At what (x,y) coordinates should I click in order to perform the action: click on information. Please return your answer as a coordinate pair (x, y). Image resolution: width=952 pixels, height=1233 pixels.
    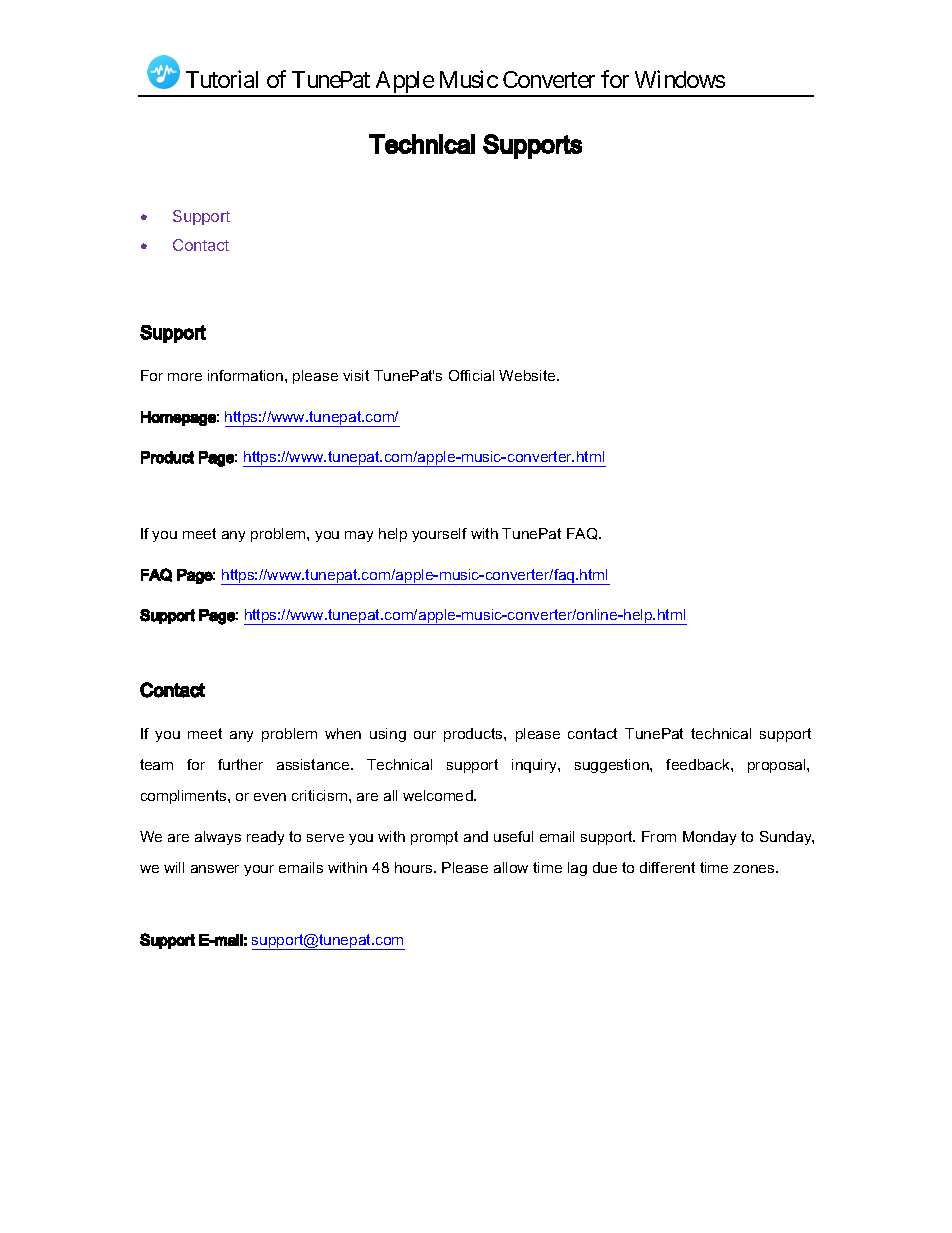
    Looking at the image, I should click on (247, 375).
